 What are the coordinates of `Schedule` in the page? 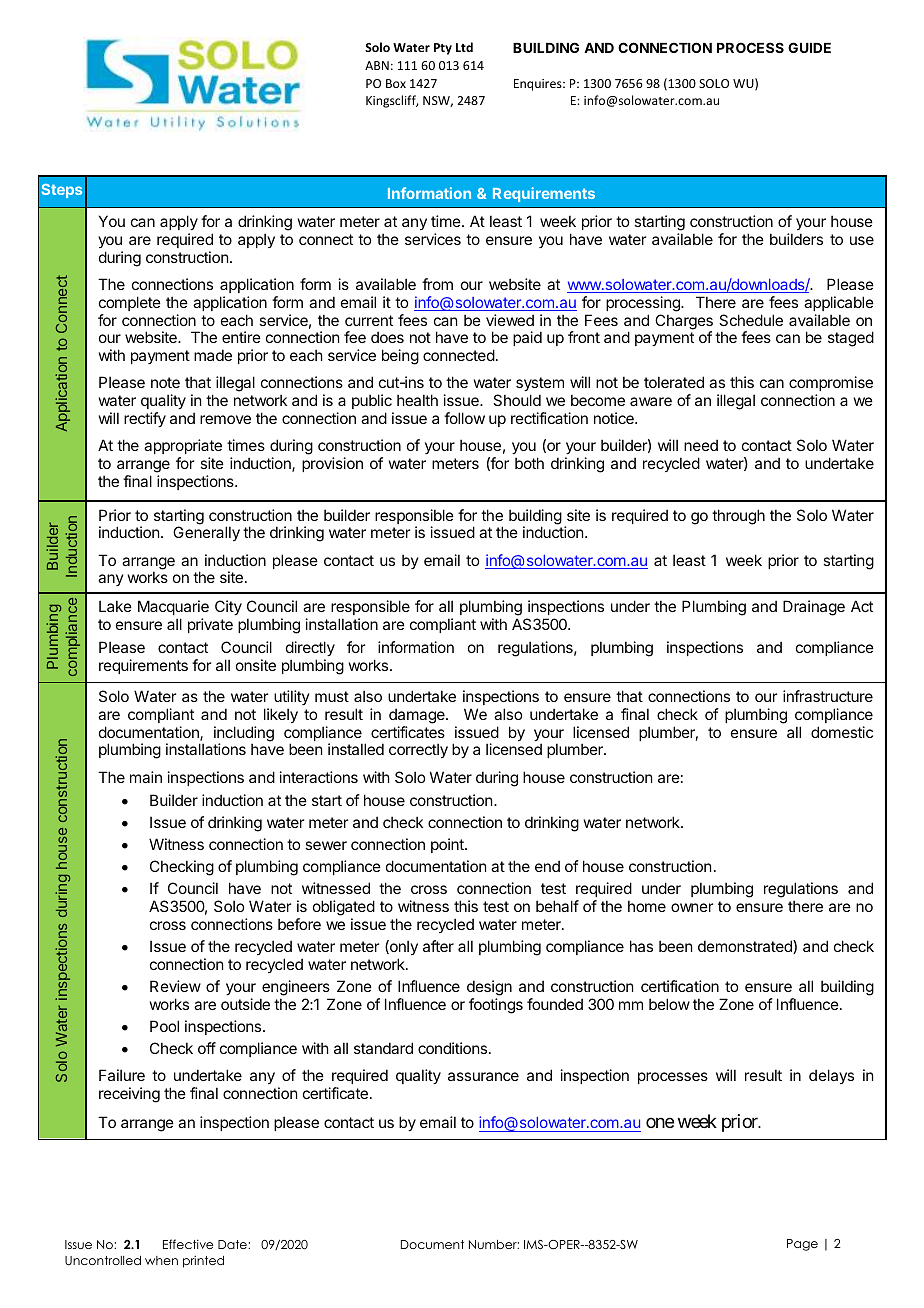 It's located at (751, 320).
